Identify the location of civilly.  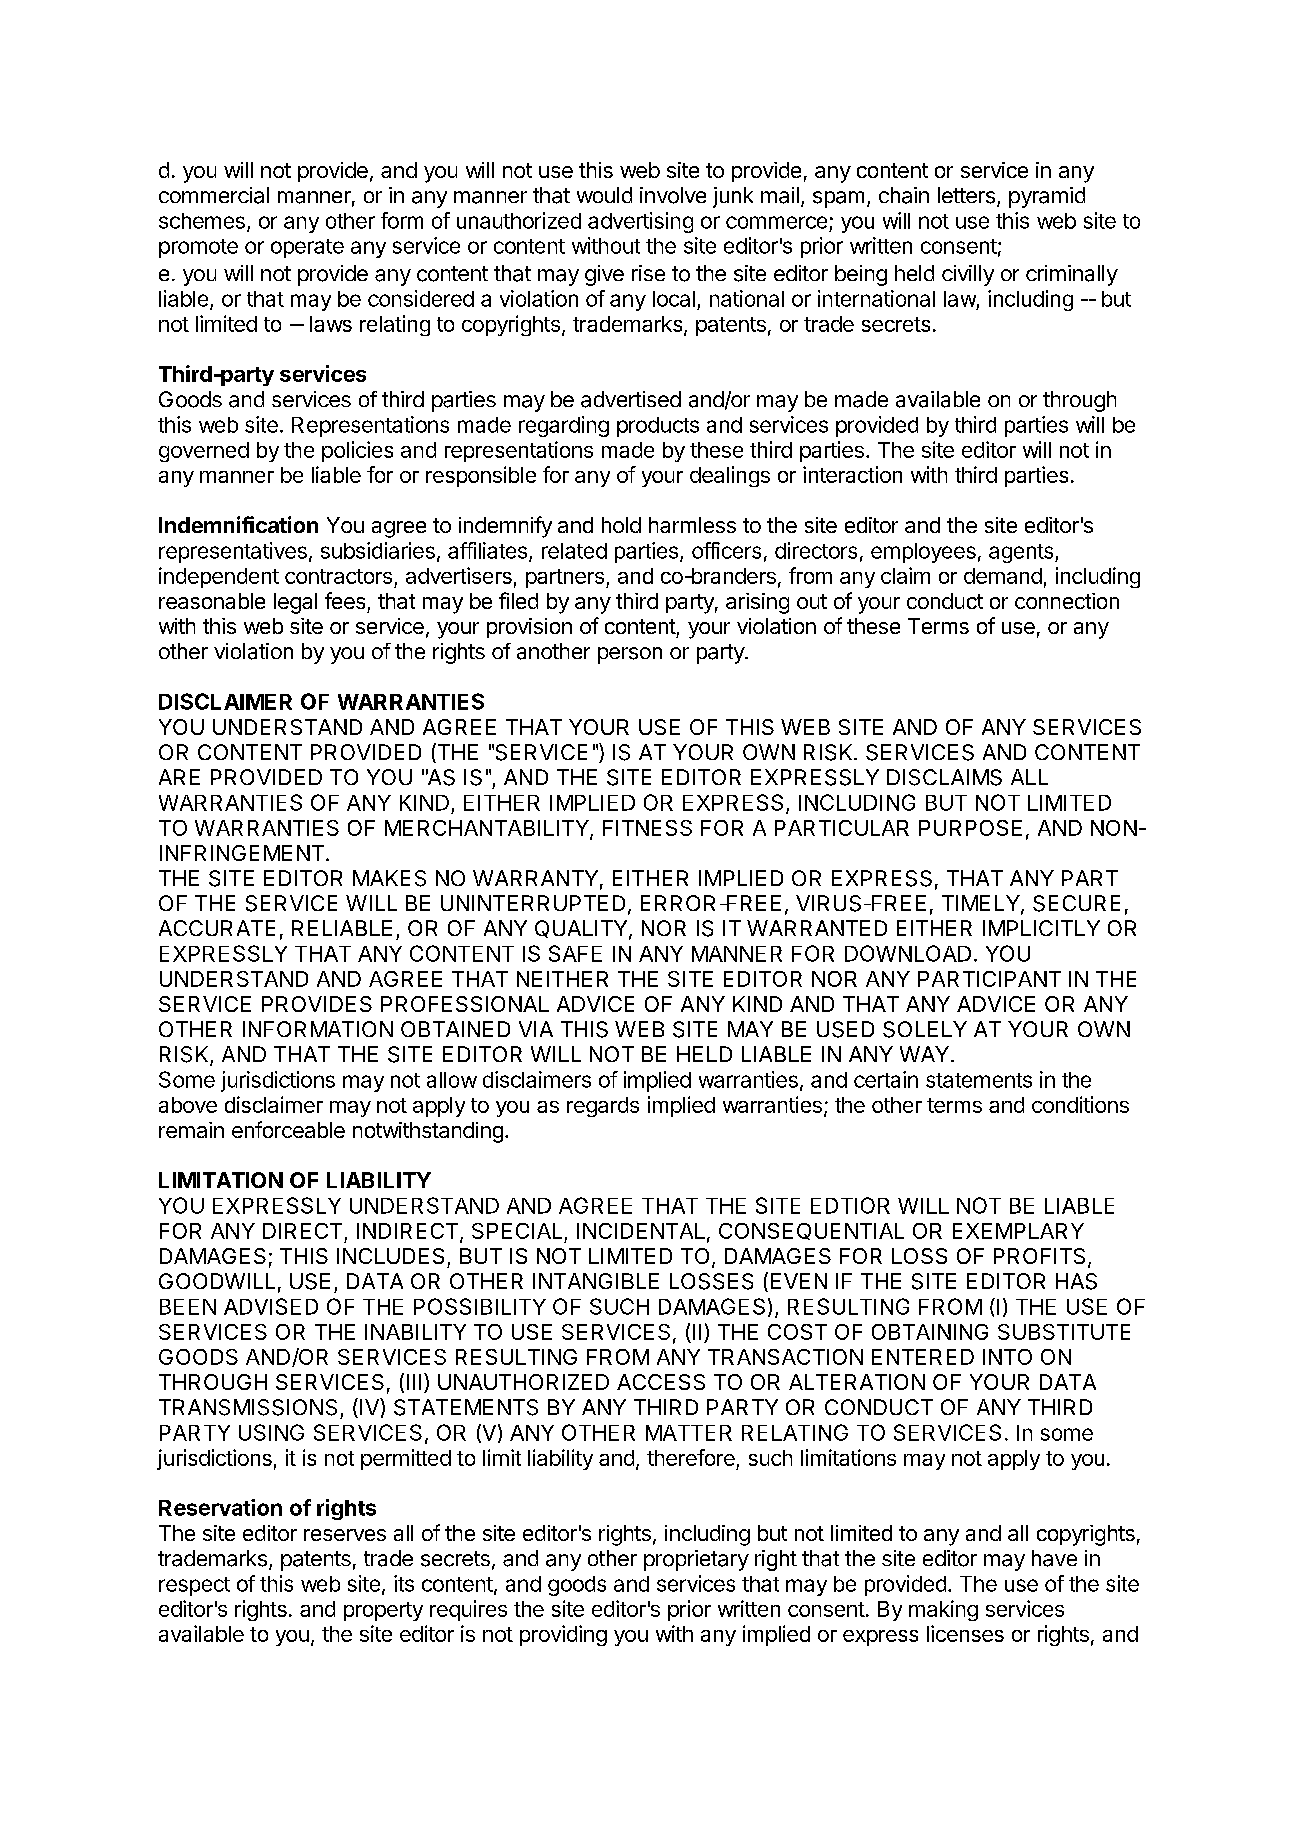
(968, 275).
